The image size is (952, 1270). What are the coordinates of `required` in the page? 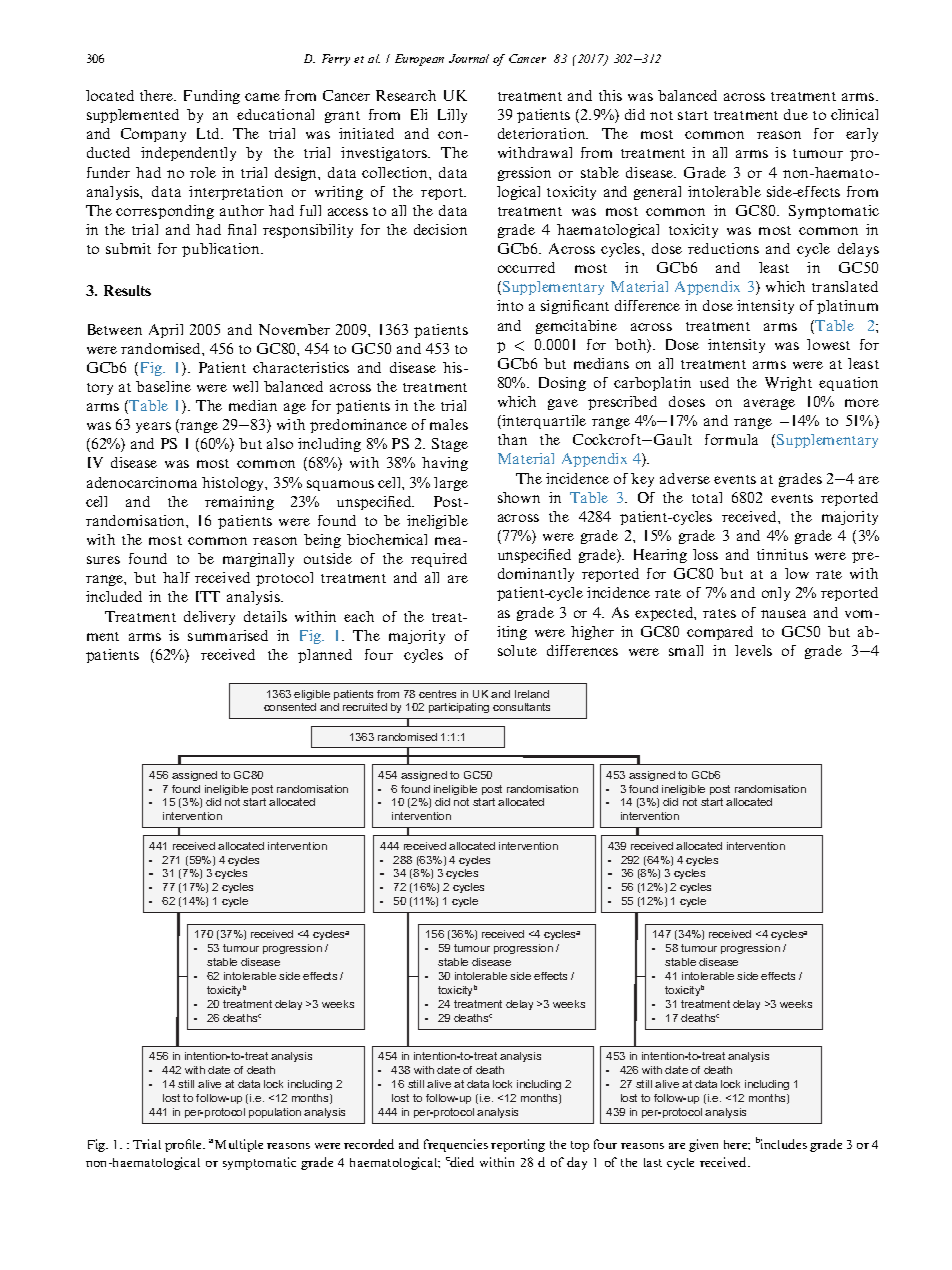 It's located at (439, 560).
